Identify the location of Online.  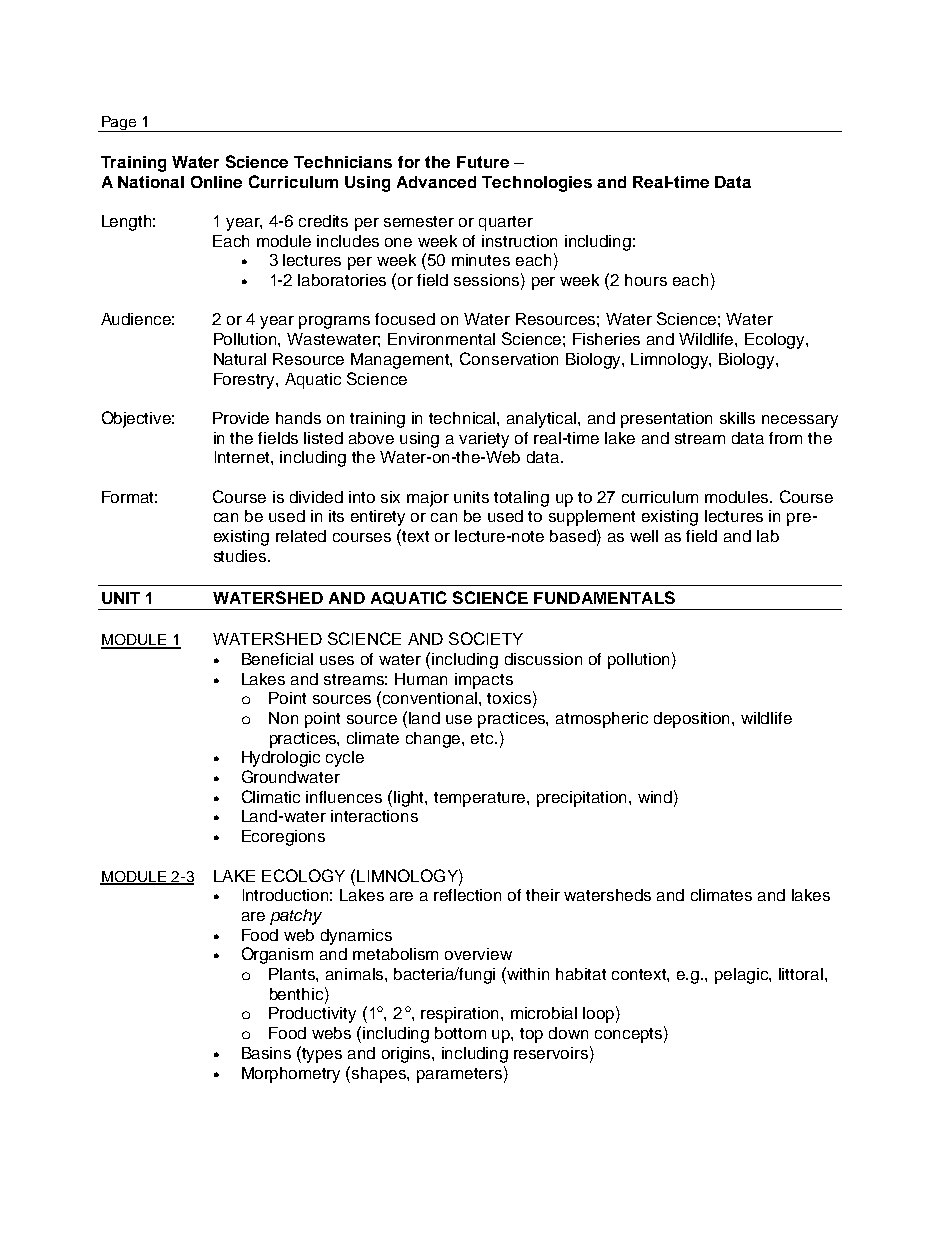
(216, 182).
